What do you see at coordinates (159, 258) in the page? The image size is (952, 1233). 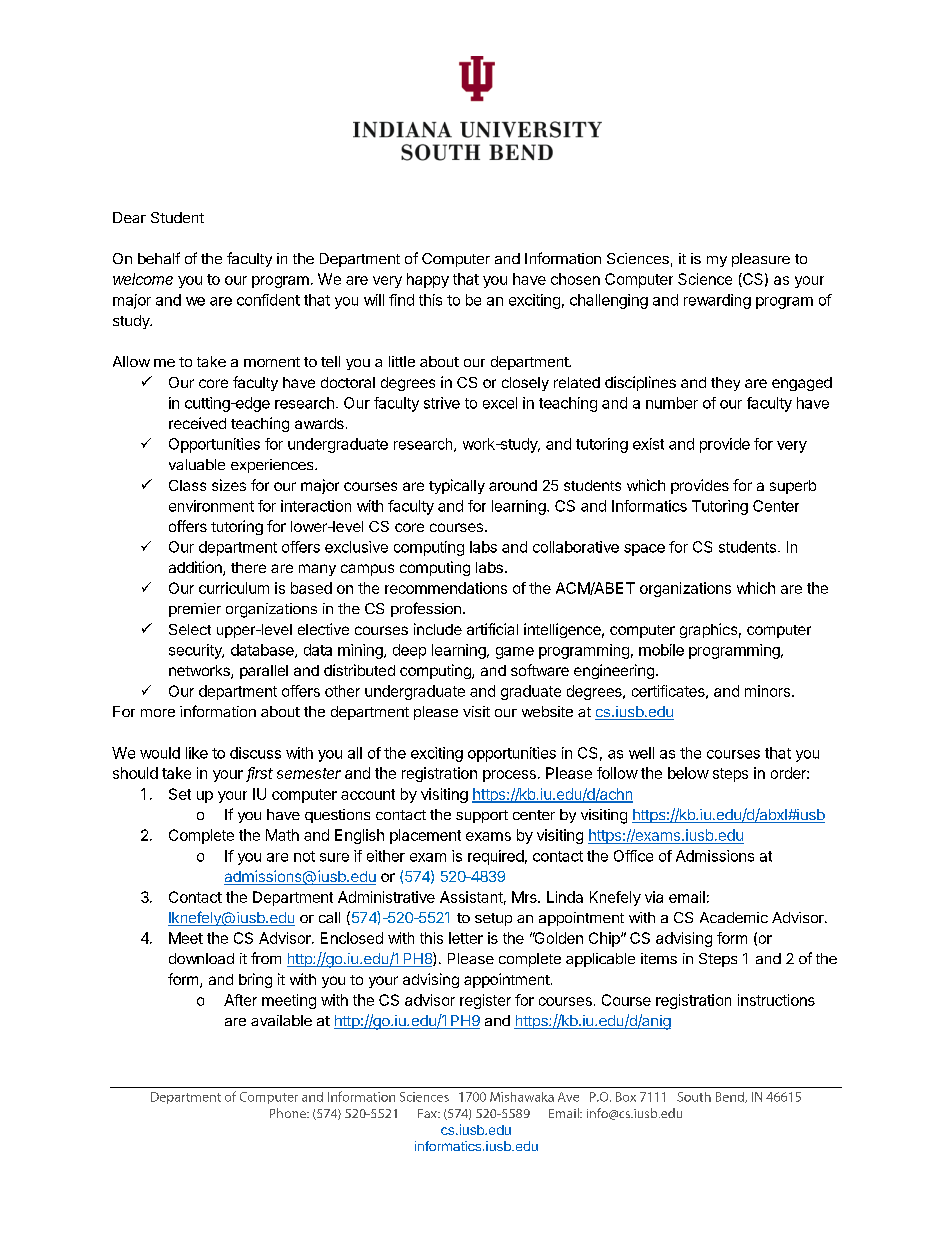 I see `behalf` at bounding box center [159, 258].
